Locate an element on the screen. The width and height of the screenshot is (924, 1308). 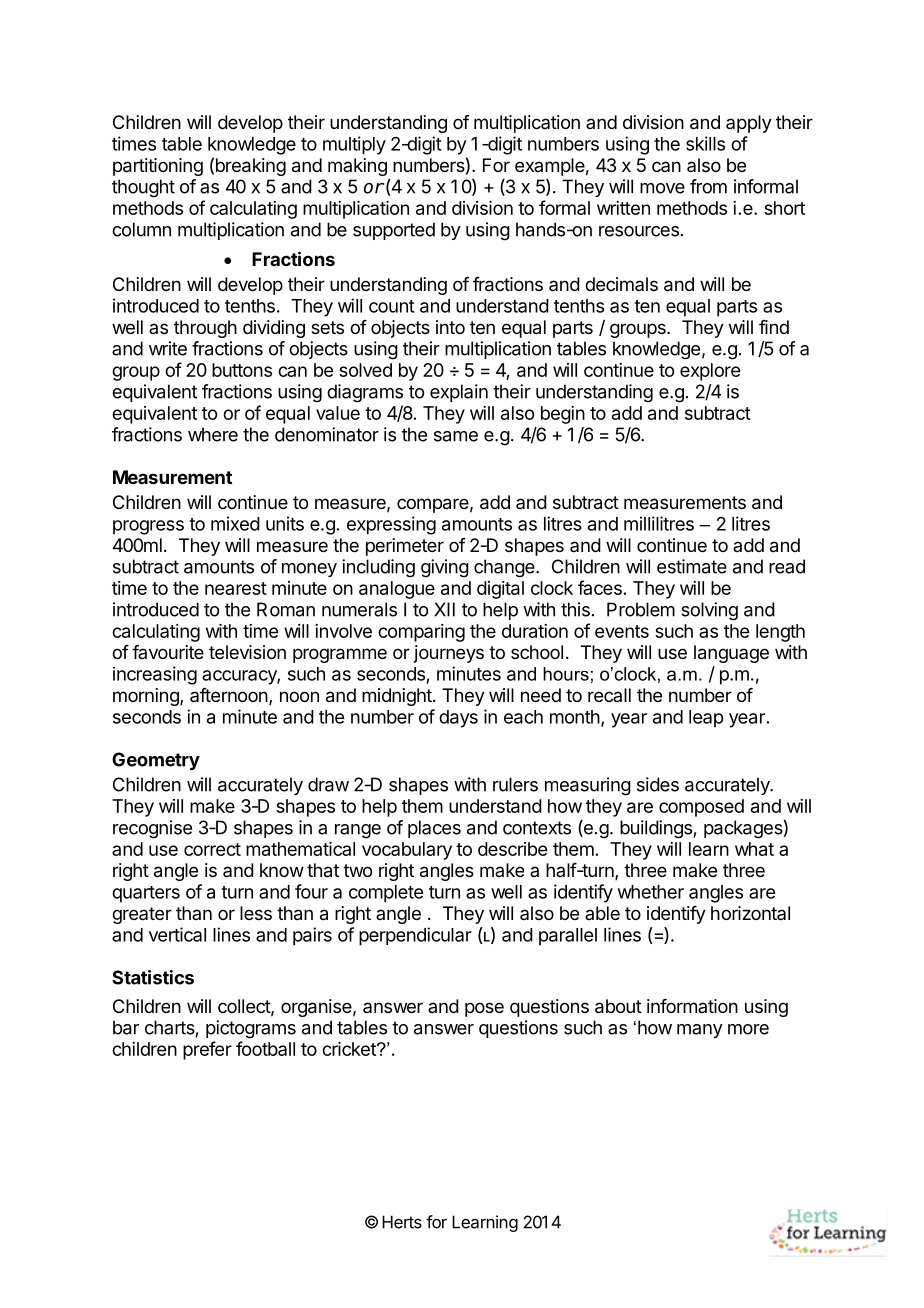
prefer is located at coordinates (207, 1050).
